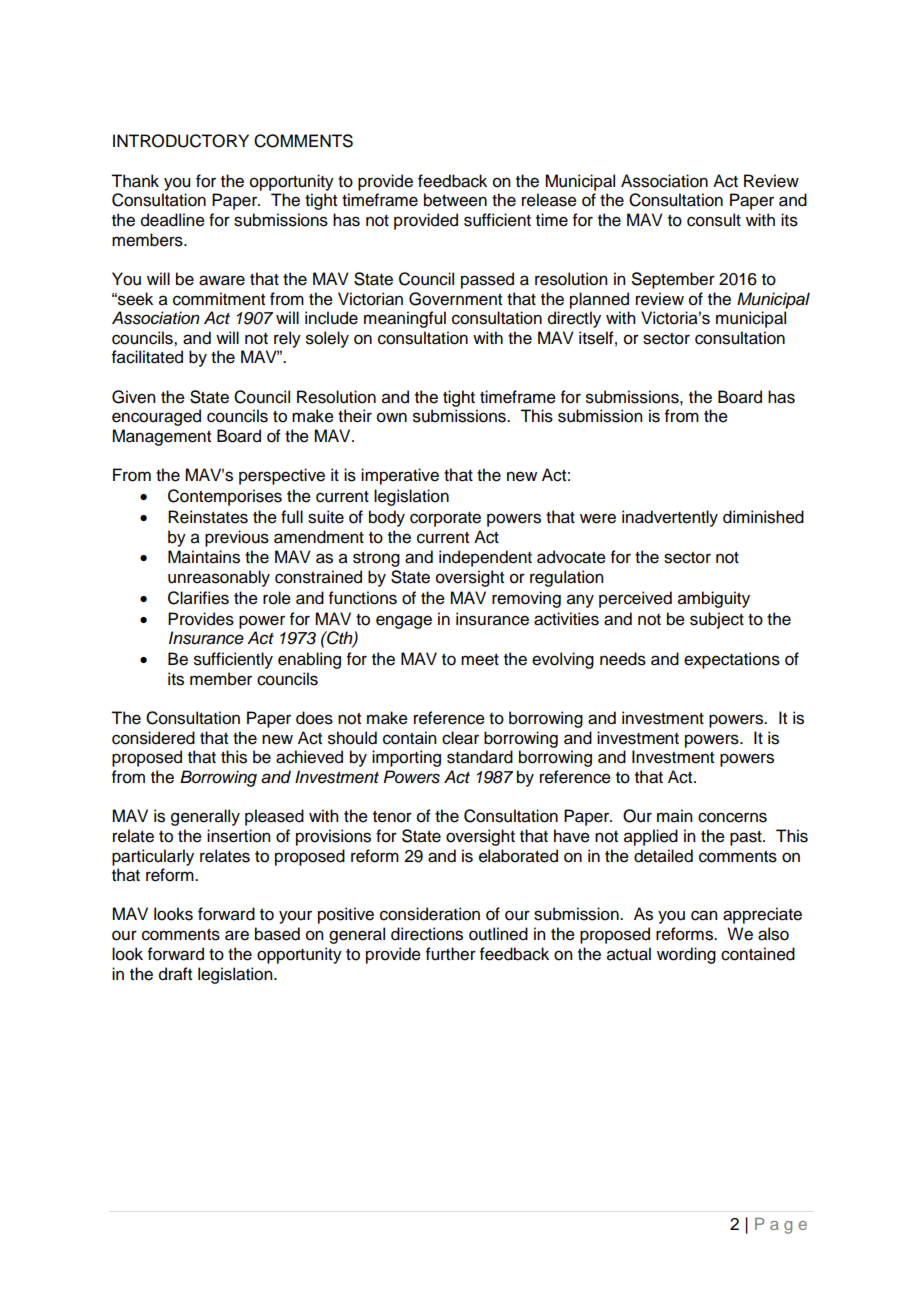  What do you see at coordinates (181, 141) in the image?
I see `INTRODUCTORY` at bounding box center [181, 141].
